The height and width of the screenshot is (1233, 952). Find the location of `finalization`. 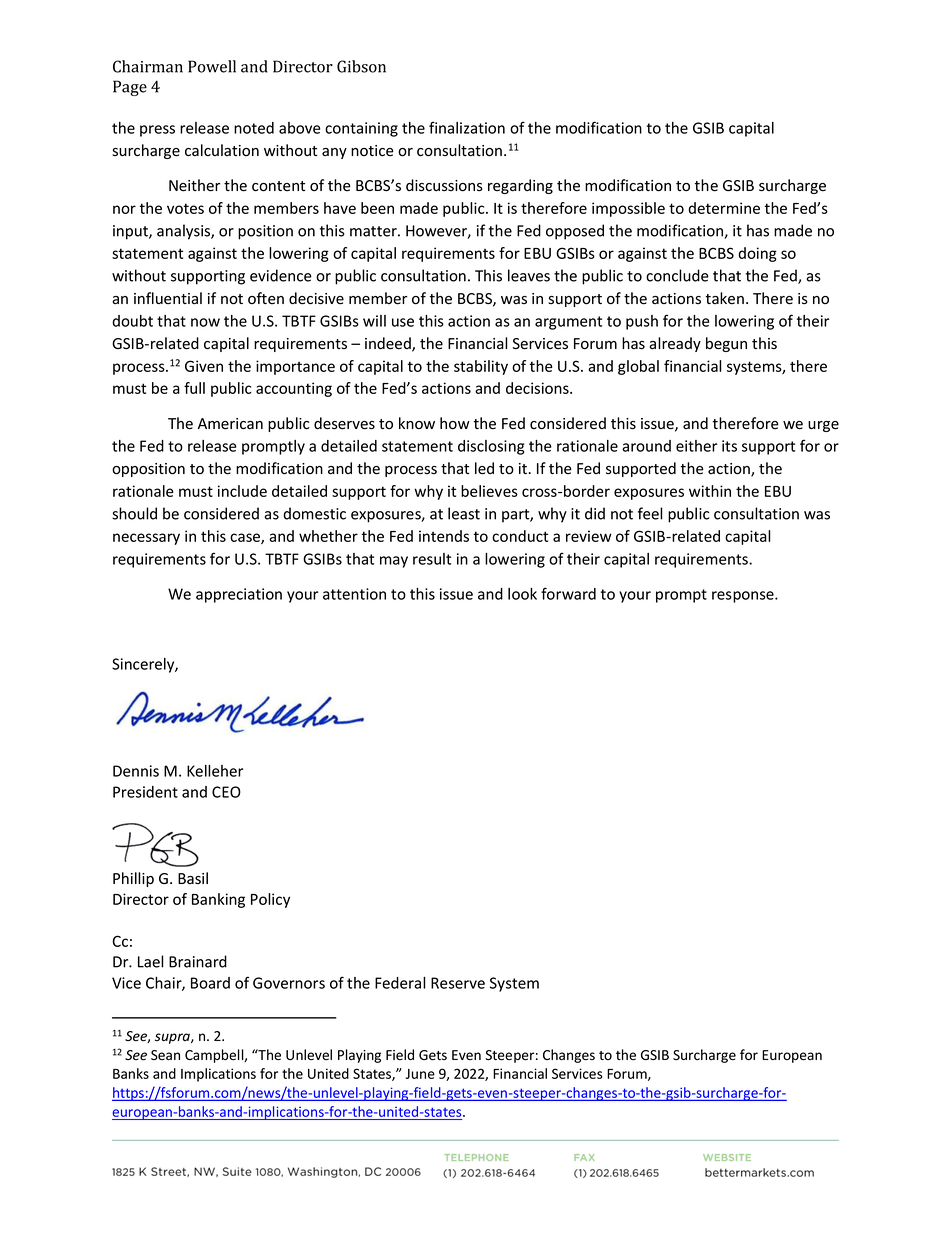

finalization is located at coordinates (467, 127).
